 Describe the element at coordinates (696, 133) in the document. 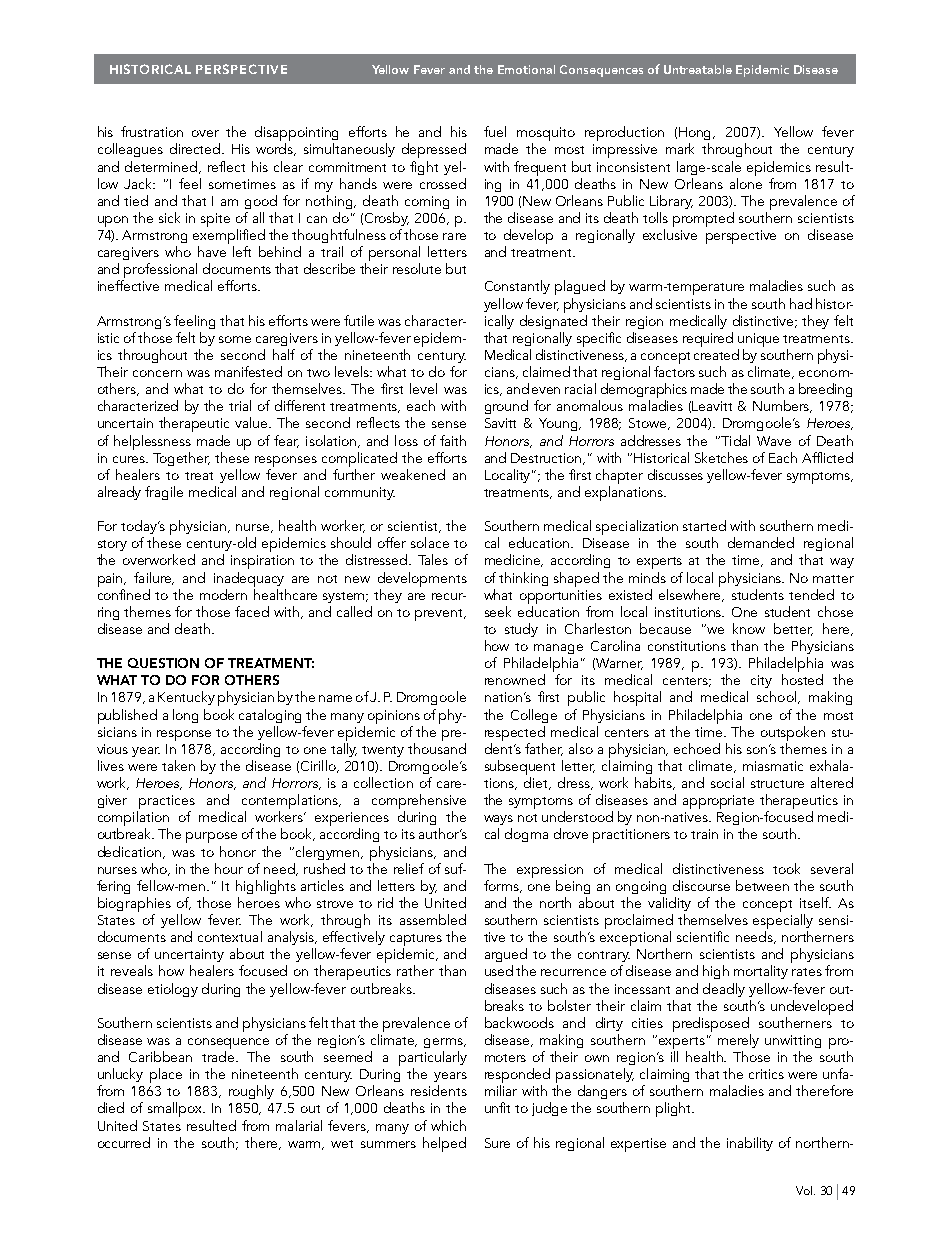

I see `Hong` at that location.
